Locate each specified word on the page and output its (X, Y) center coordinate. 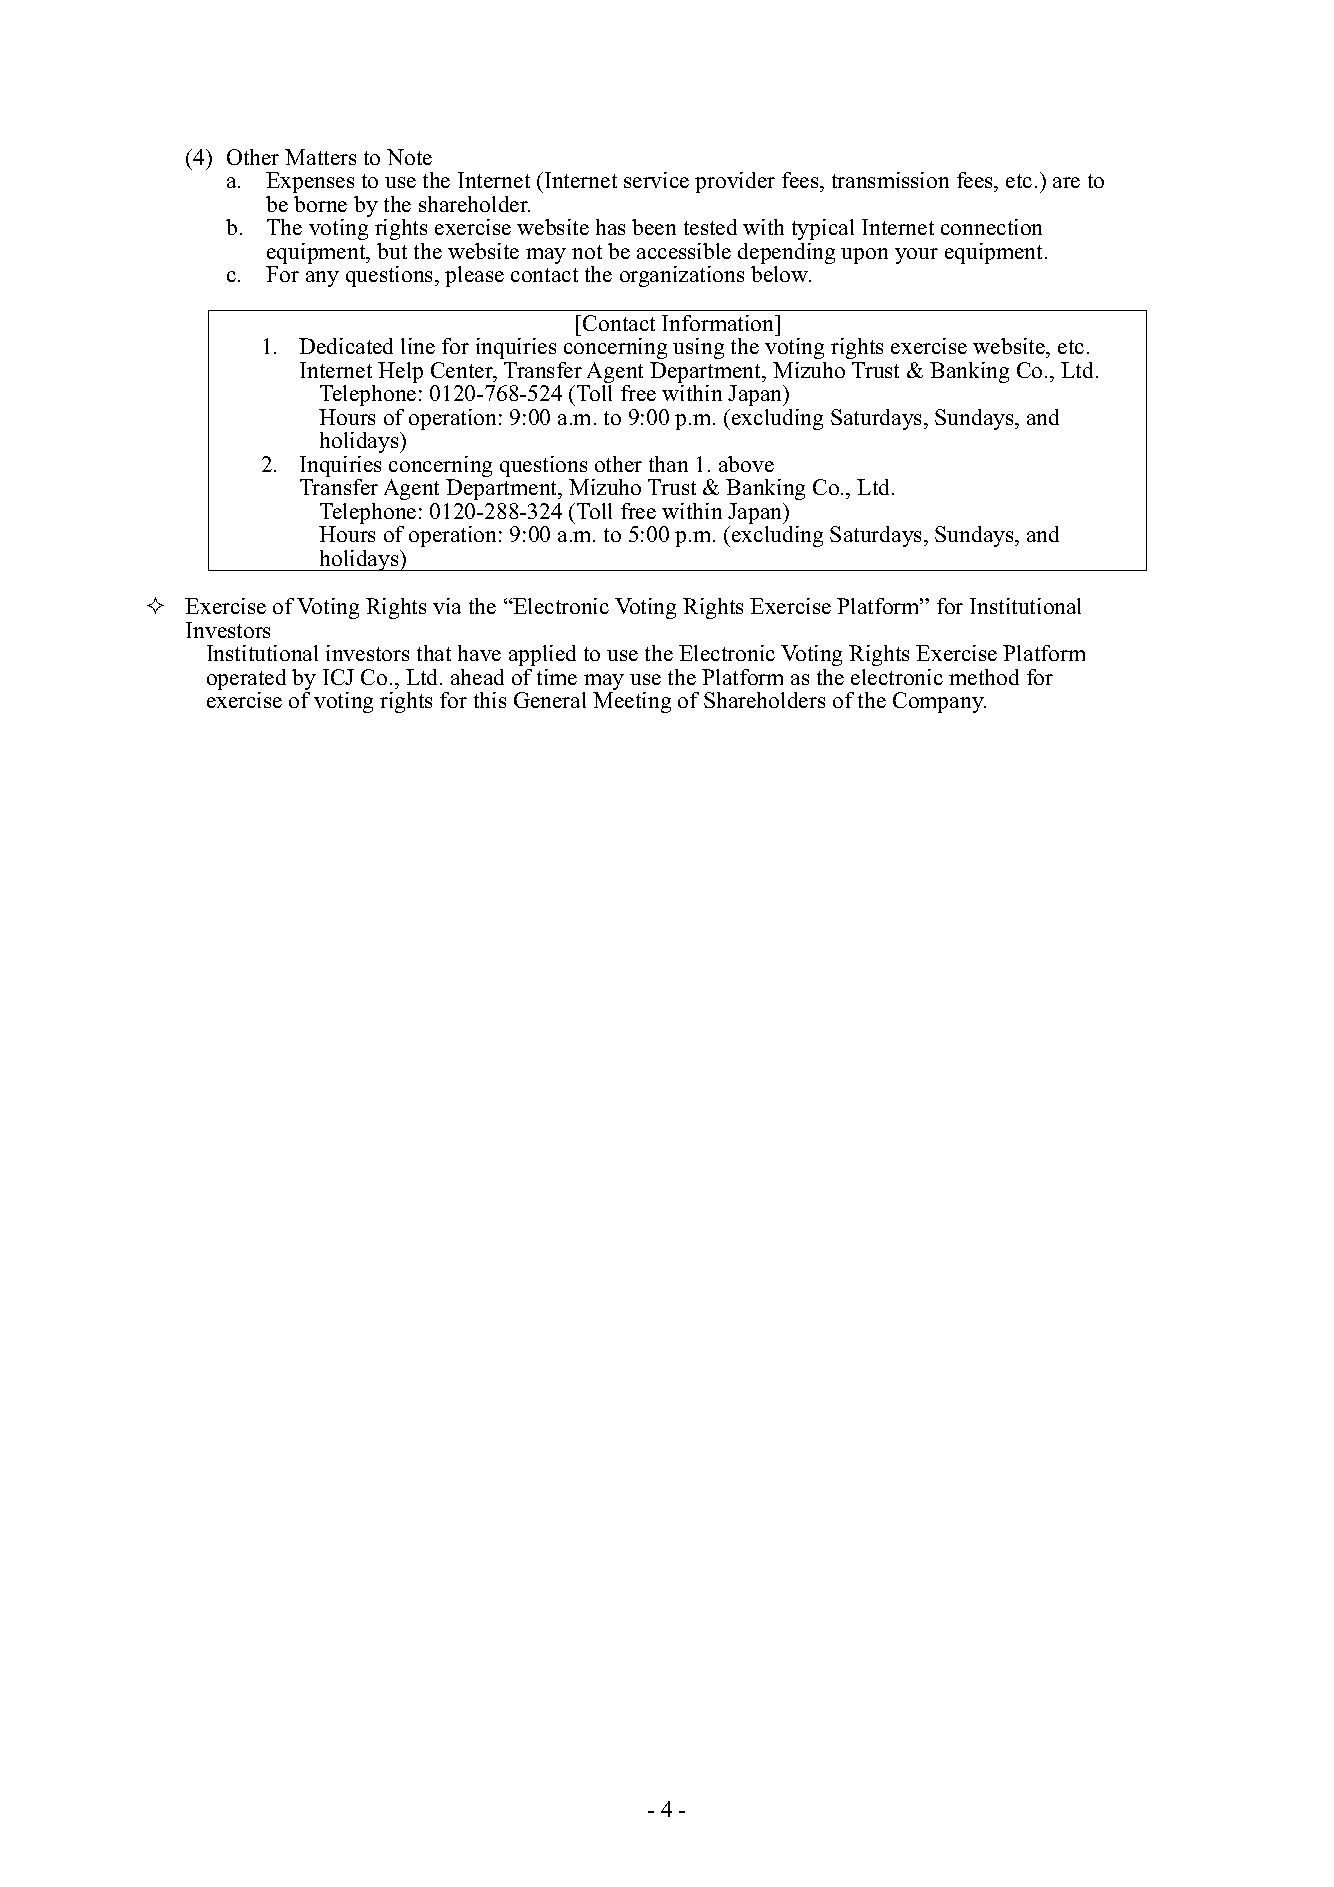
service (656, 180)
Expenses (310, 182)
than (668, 464)
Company (939, 702)
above (746, 464)
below (781, 274)
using (698, 348)
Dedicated (346, 346)
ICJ (338, 677)
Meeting (632, 702)
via (447, 606)
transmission (890, 180)
